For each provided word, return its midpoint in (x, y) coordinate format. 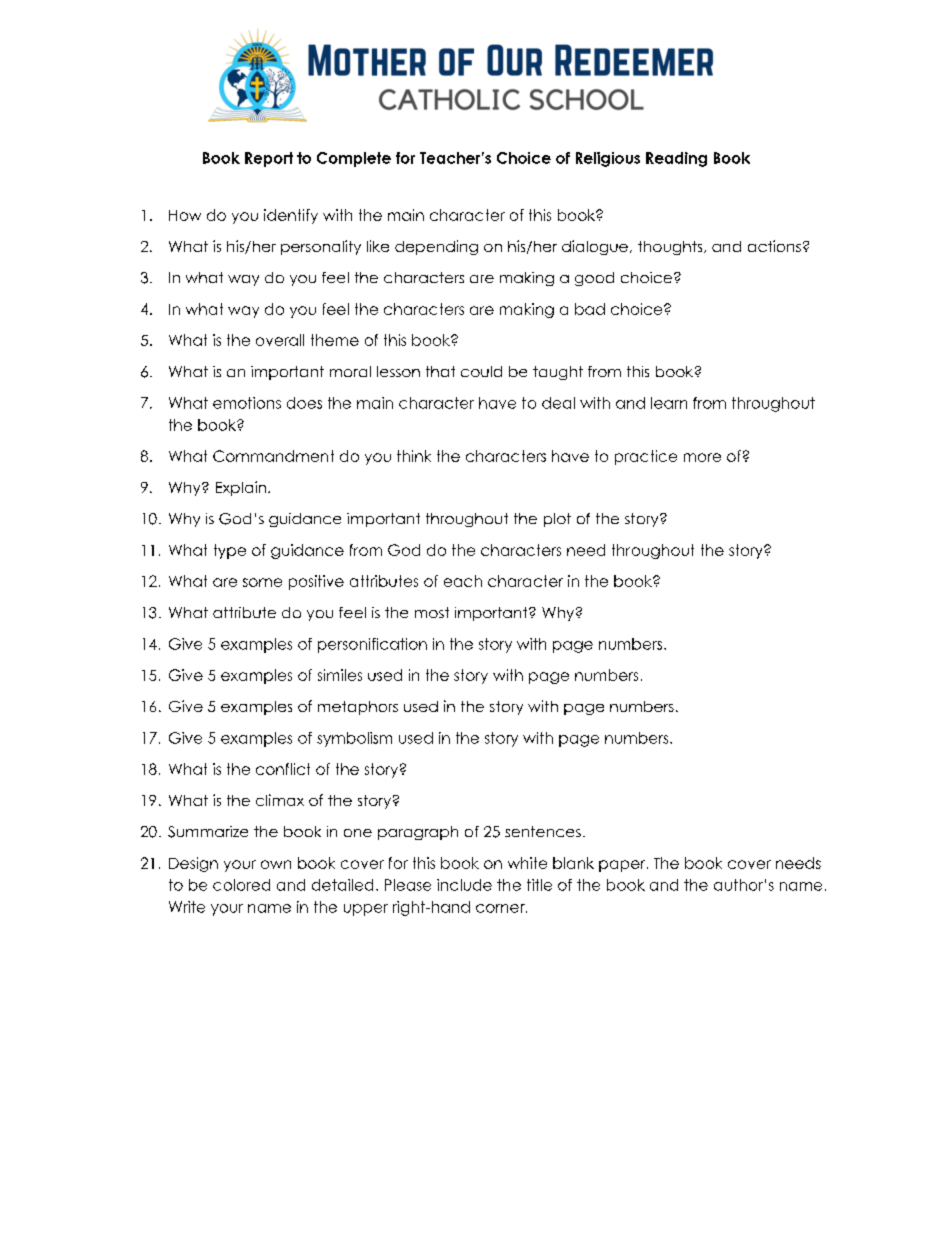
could (481, 371)
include (464, 885)
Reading (676, 159)
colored (241, 885)
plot (557, 520)
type (230, 551)
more (702, 457)
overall (280, 340)
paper (623, 866)
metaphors (358, 708)
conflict (283, 769)
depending (436, 247)
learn (669, 403)
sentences (543, 831)
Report (269, 159)
